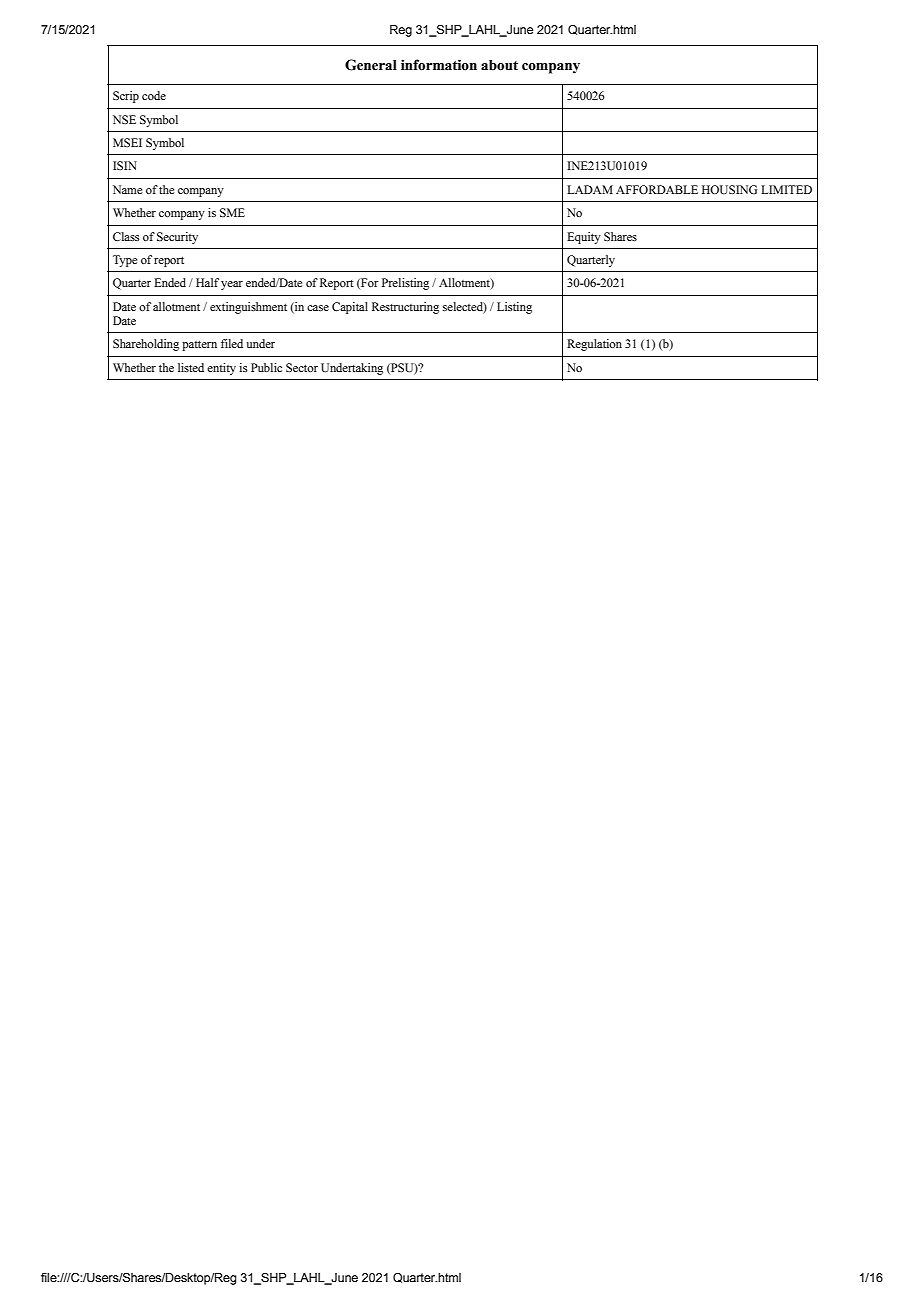 This screenshot has height=1308, width=924. Describe the element at coordinates (729, 190) in the screenshot. I see `HOUSING` at that location.
